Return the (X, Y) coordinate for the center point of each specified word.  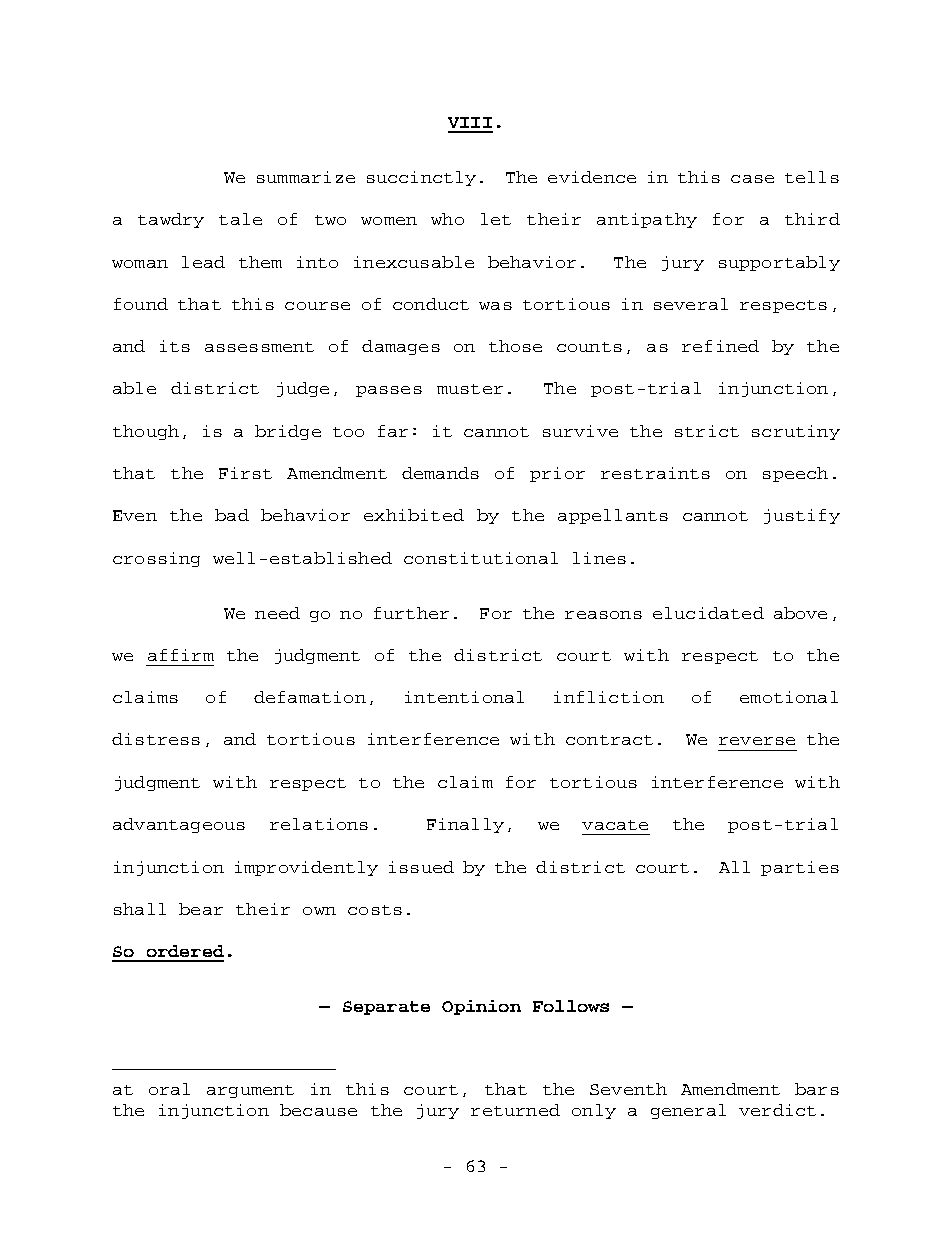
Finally (465, 825)
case (752, 179)
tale (240, 219)
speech (795, 474)
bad (232, 515)
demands (440, 473)
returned (515, 1110)
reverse (757, 741)
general (688, 1111)
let (496, 219)
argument (250, 1091)
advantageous (179, 825)
